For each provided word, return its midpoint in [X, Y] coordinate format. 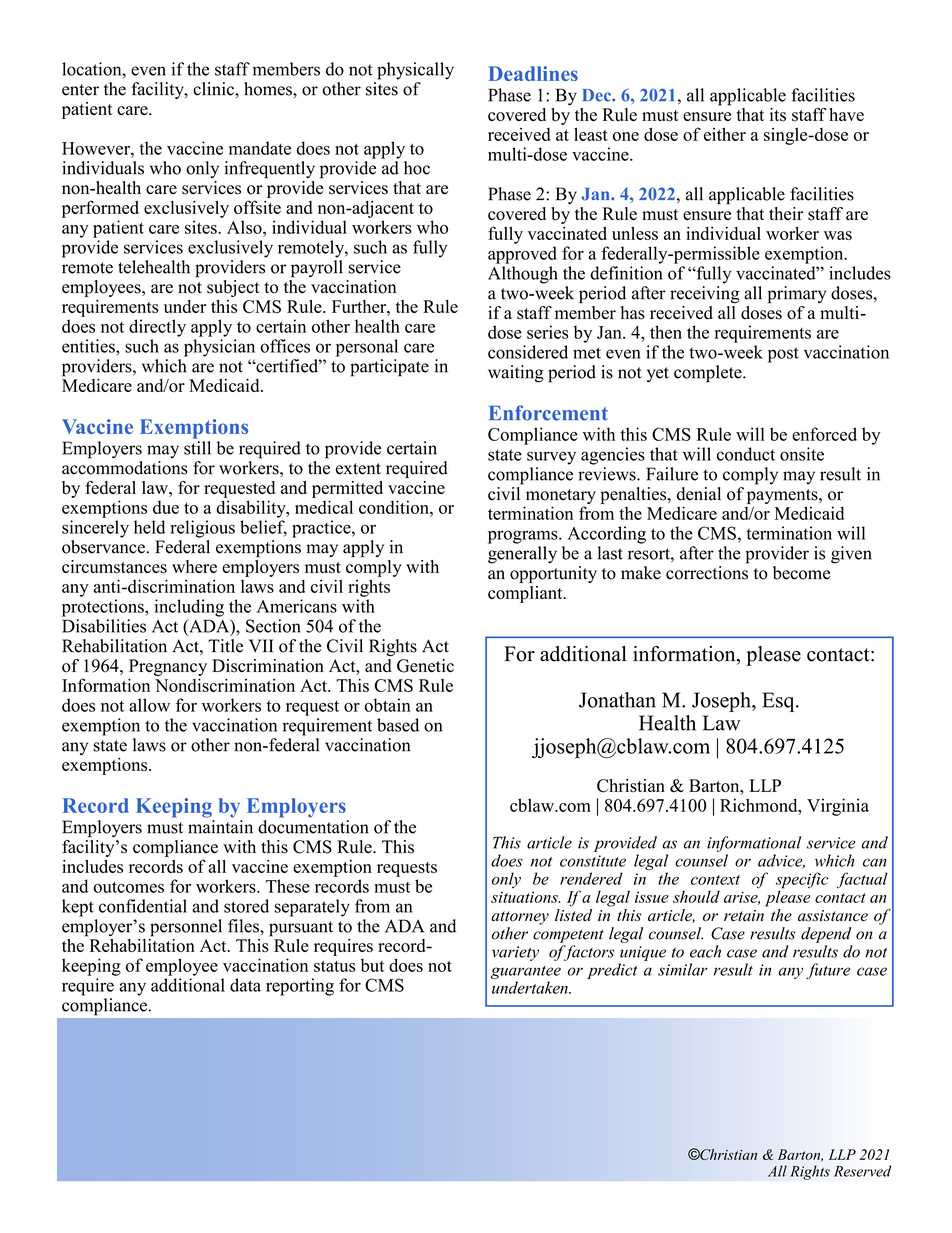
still [197, 448]
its [778, 115]
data [245, 985]
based [398, 725]
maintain [220, 827]
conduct [746, 454]
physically [415, 71]
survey [551, 458]
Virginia [838, 807]
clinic [214, 89]
